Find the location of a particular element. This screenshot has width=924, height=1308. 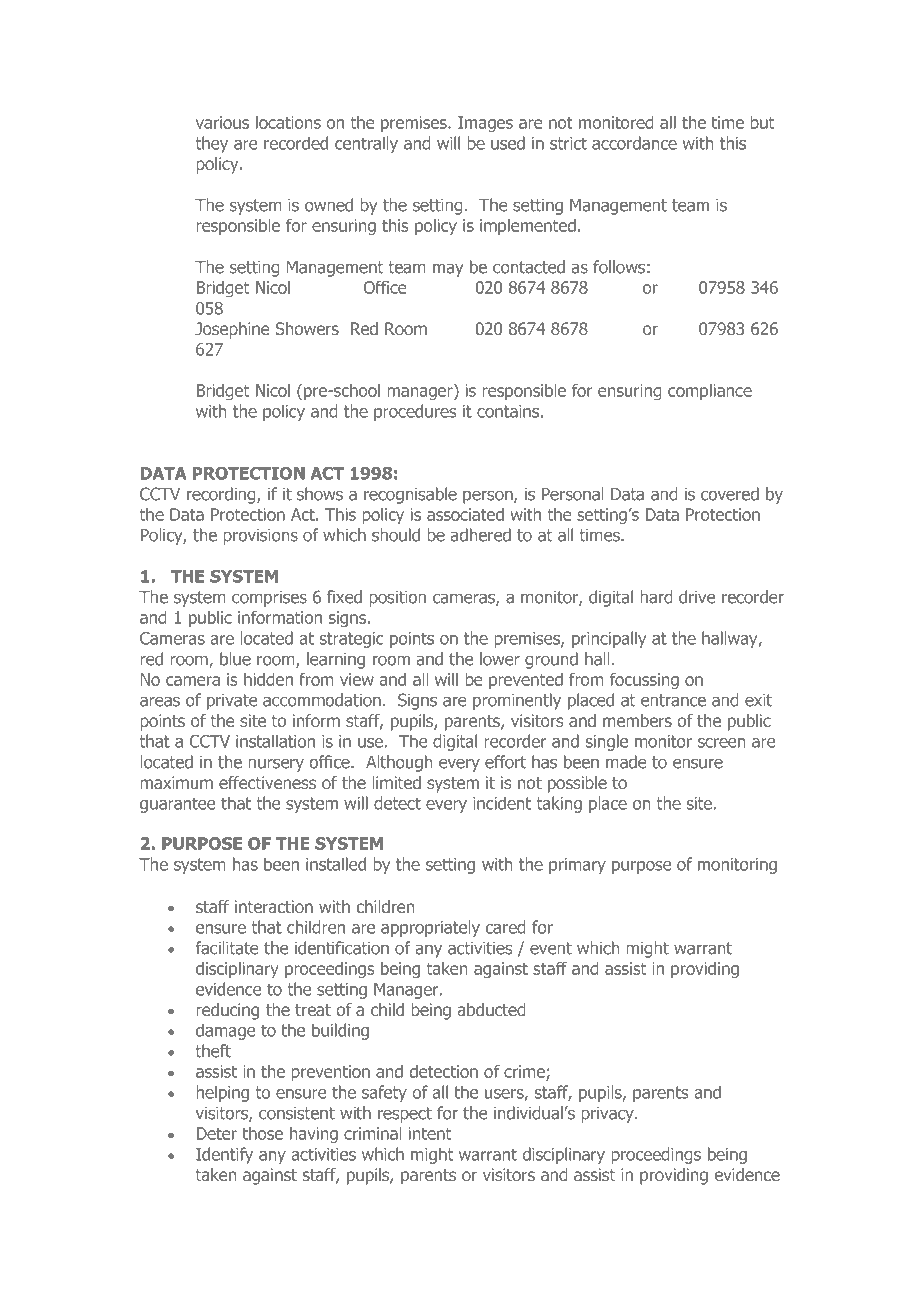

incident is located at coordinates (502, 803).
